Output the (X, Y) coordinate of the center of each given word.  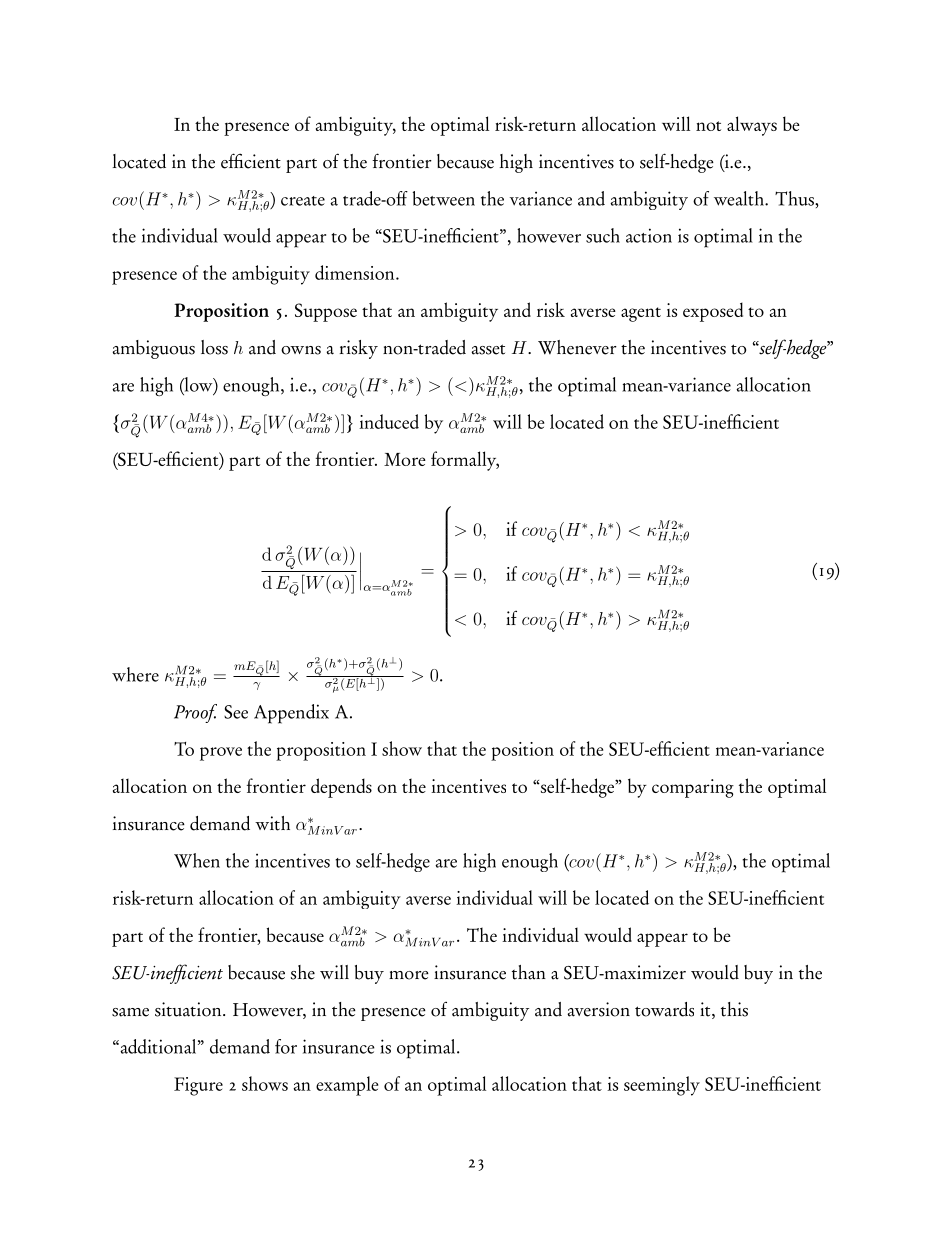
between (444, 198)
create (303, 201)
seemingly (662, 1086)
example (347, 1086)
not (708, 126)
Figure (198, 1086)
